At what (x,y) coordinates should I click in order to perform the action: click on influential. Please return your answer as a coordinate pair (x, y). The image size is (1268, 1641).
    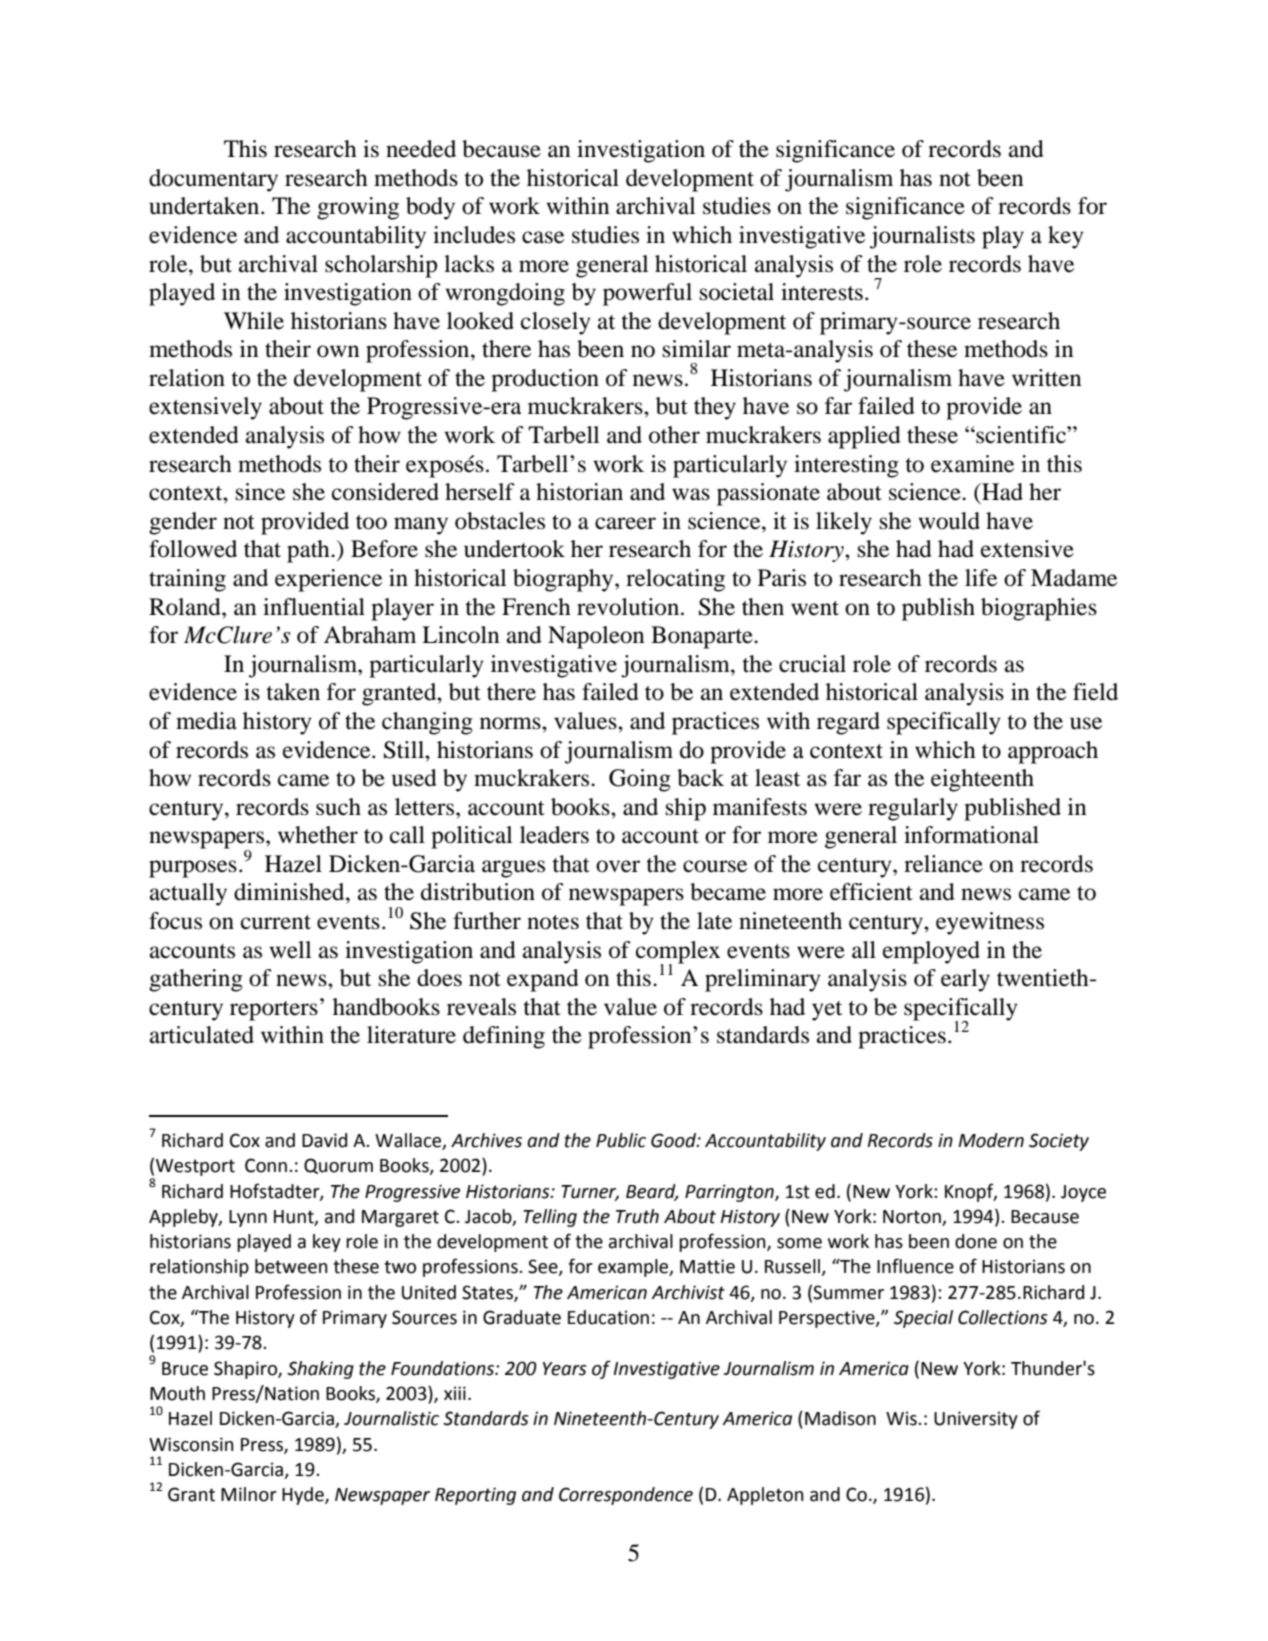
    Looking at the image, I should click on (314, 607).
